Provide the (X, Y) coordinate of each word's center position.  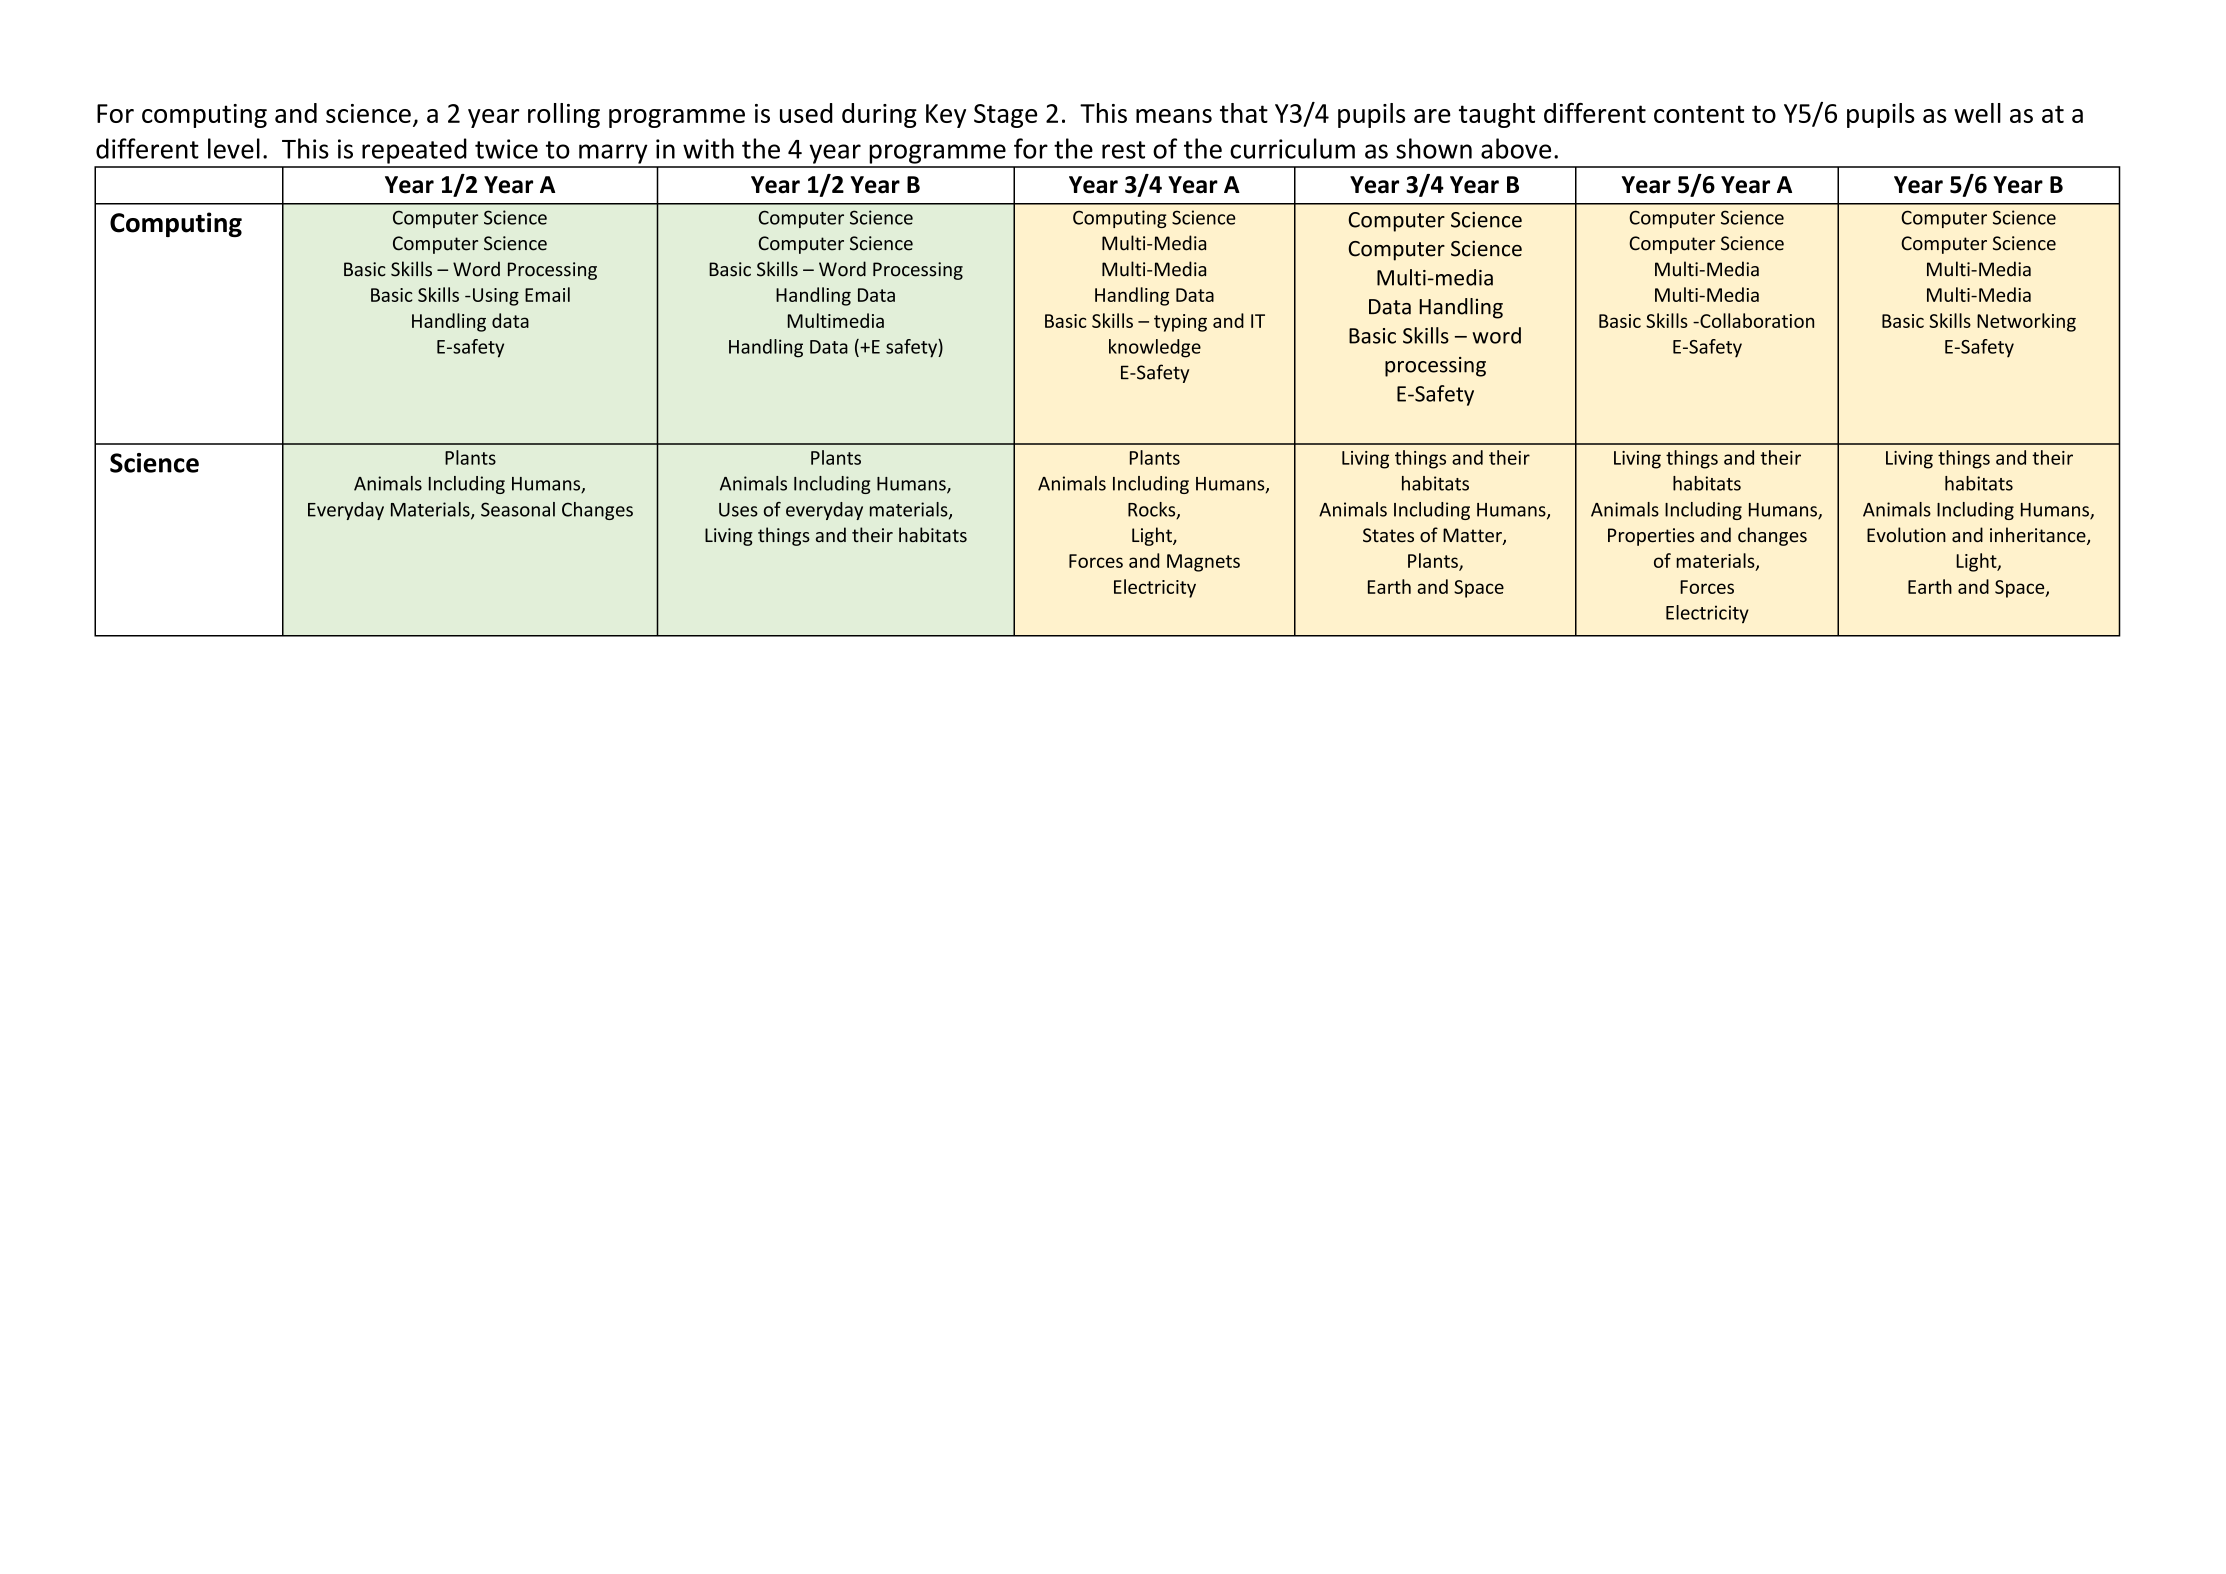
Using (496, 297)
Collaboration (1756, 320)
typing (1180, 323)
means (1174, 116)
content (1699, 114)
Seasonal (518, 509)
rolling (564, 115)
